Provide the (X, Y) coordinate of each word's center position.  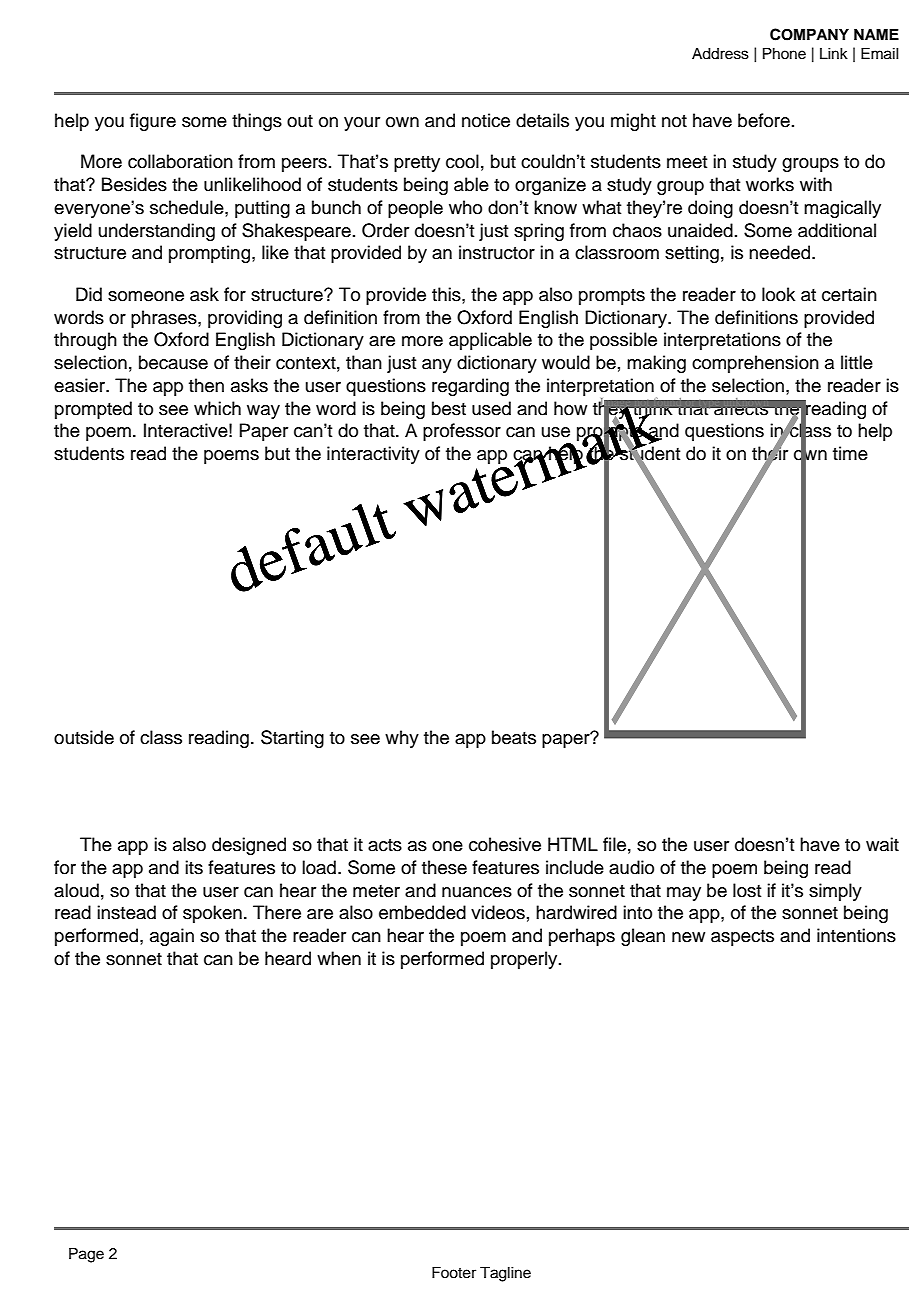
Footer (454, 1273)
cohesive (505, 844)
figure (153, 122)
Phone (784, 54)
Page (86, 1255)
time (850, 453)
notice (486, 120)
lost (747, 890)
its (194, 867)
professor (462, 432)
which (217, 408)
